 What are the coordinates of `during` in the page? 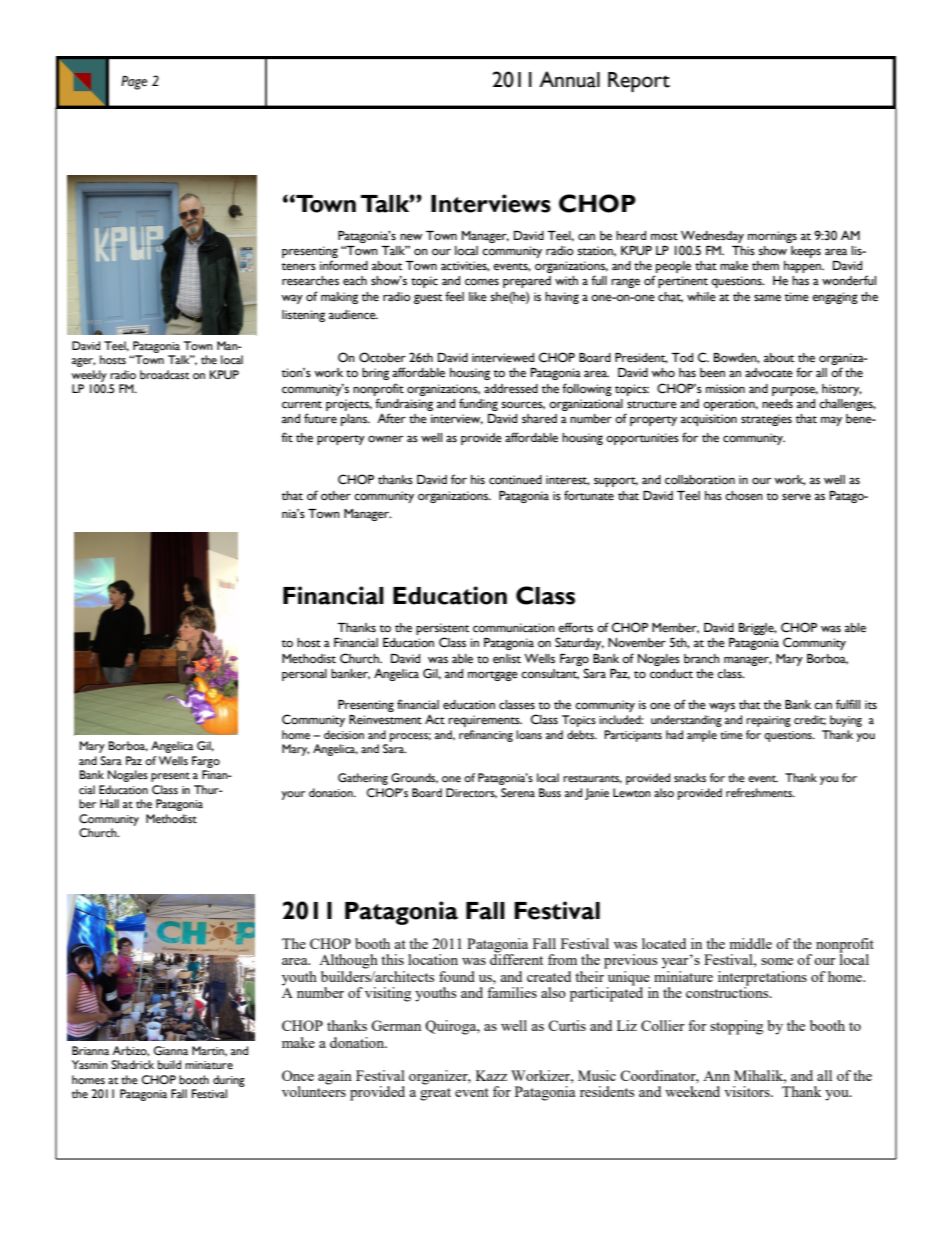 It's located at (229, 1081).
